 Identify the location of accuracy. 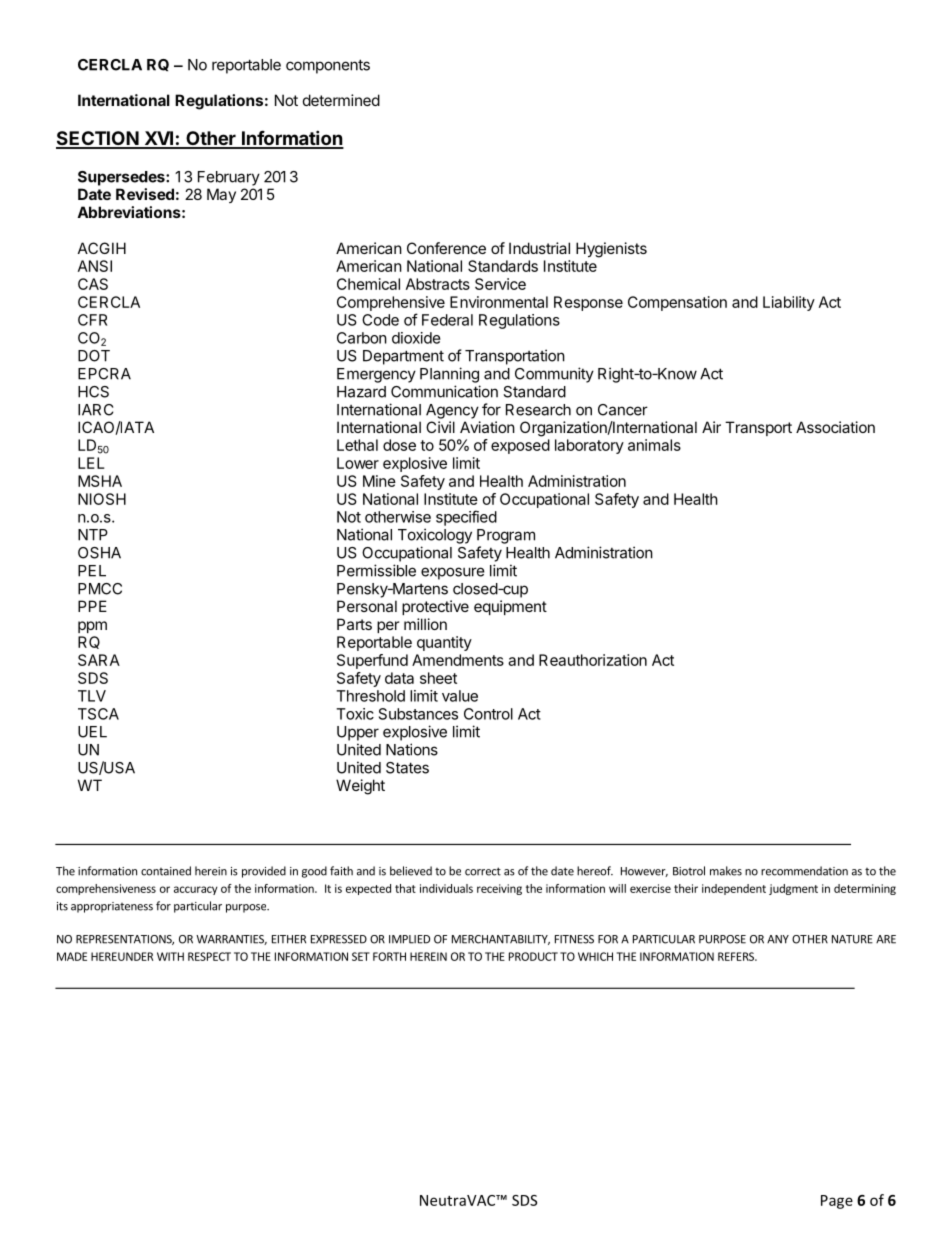
(196, 890).
